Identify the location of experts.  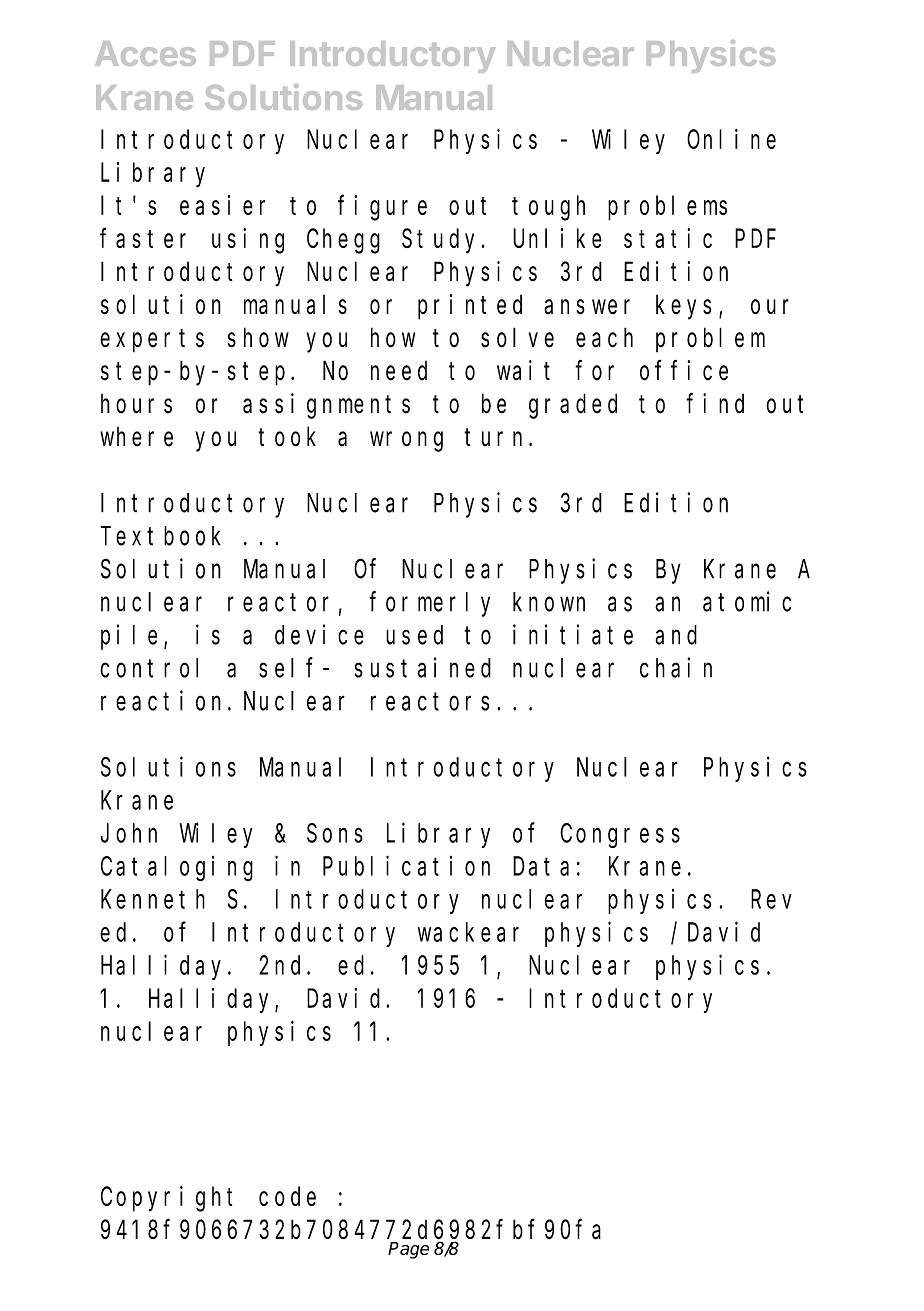
(152, 341).
